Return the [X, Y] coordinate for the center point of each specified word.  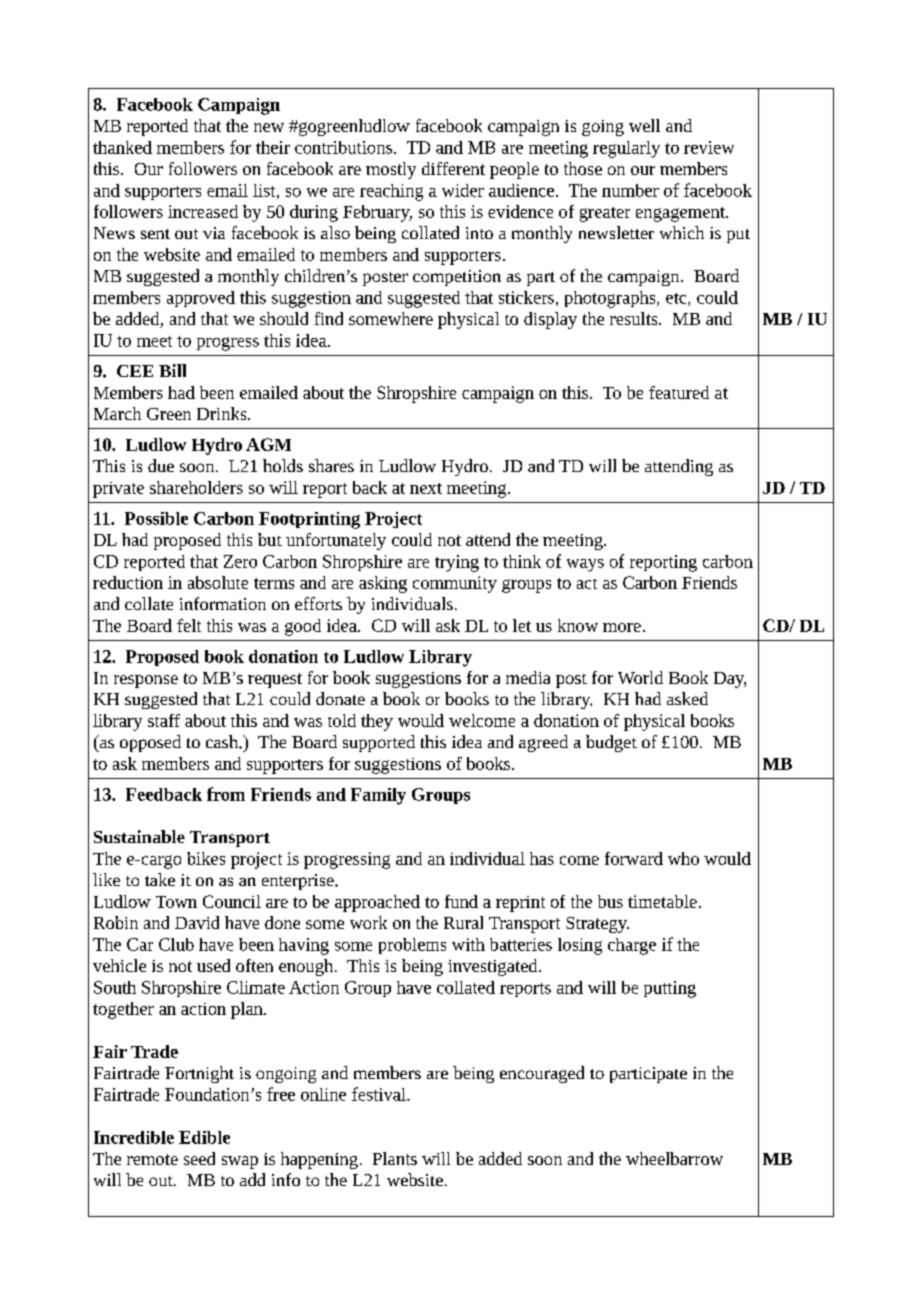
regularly [626, 149]
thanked [122, 147]
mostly [391, 170]
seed [199, 1158]
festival [380, 1094]
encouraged [542, 1074]
